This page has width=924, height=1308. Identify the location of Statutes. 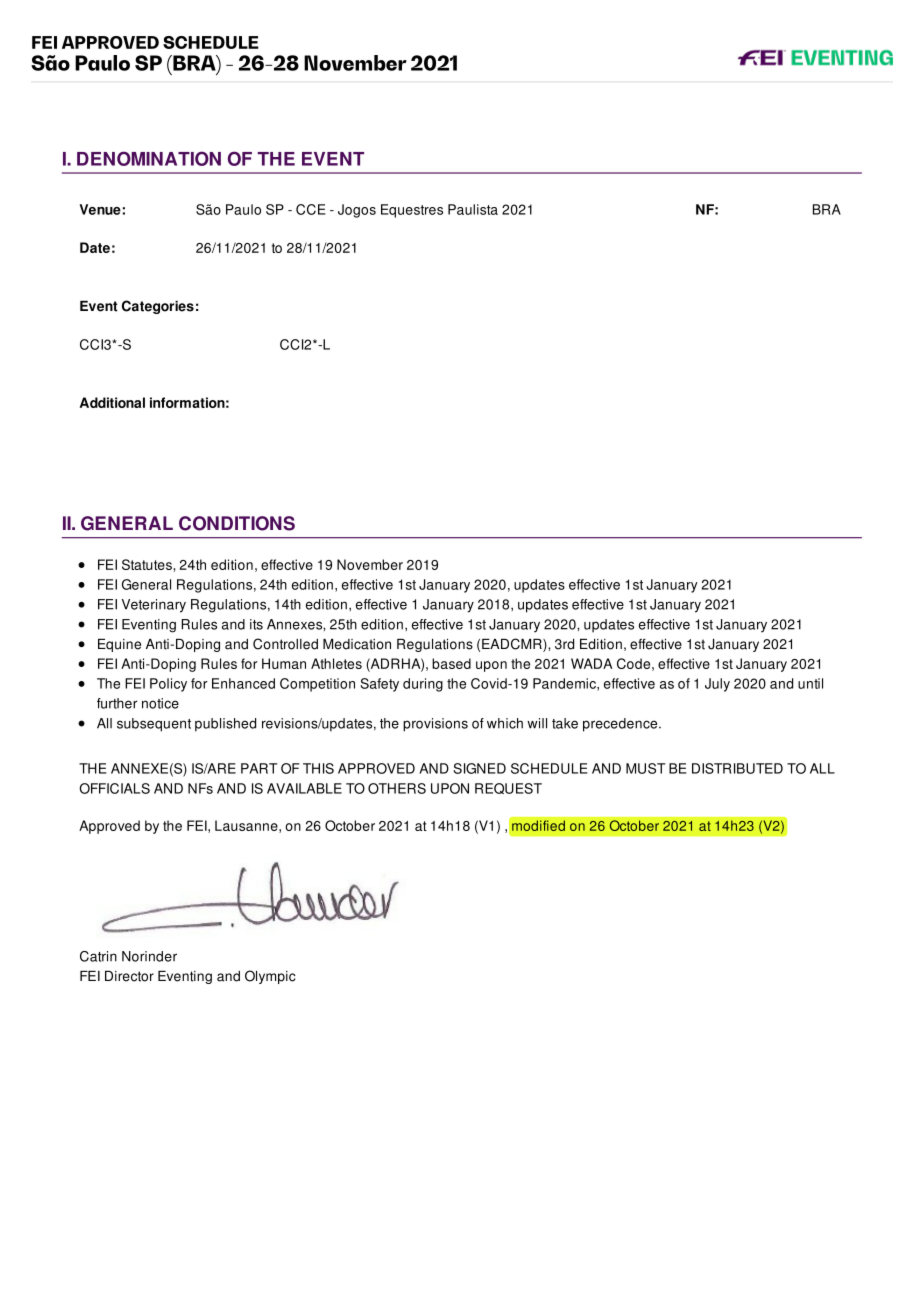
(148, 564).
